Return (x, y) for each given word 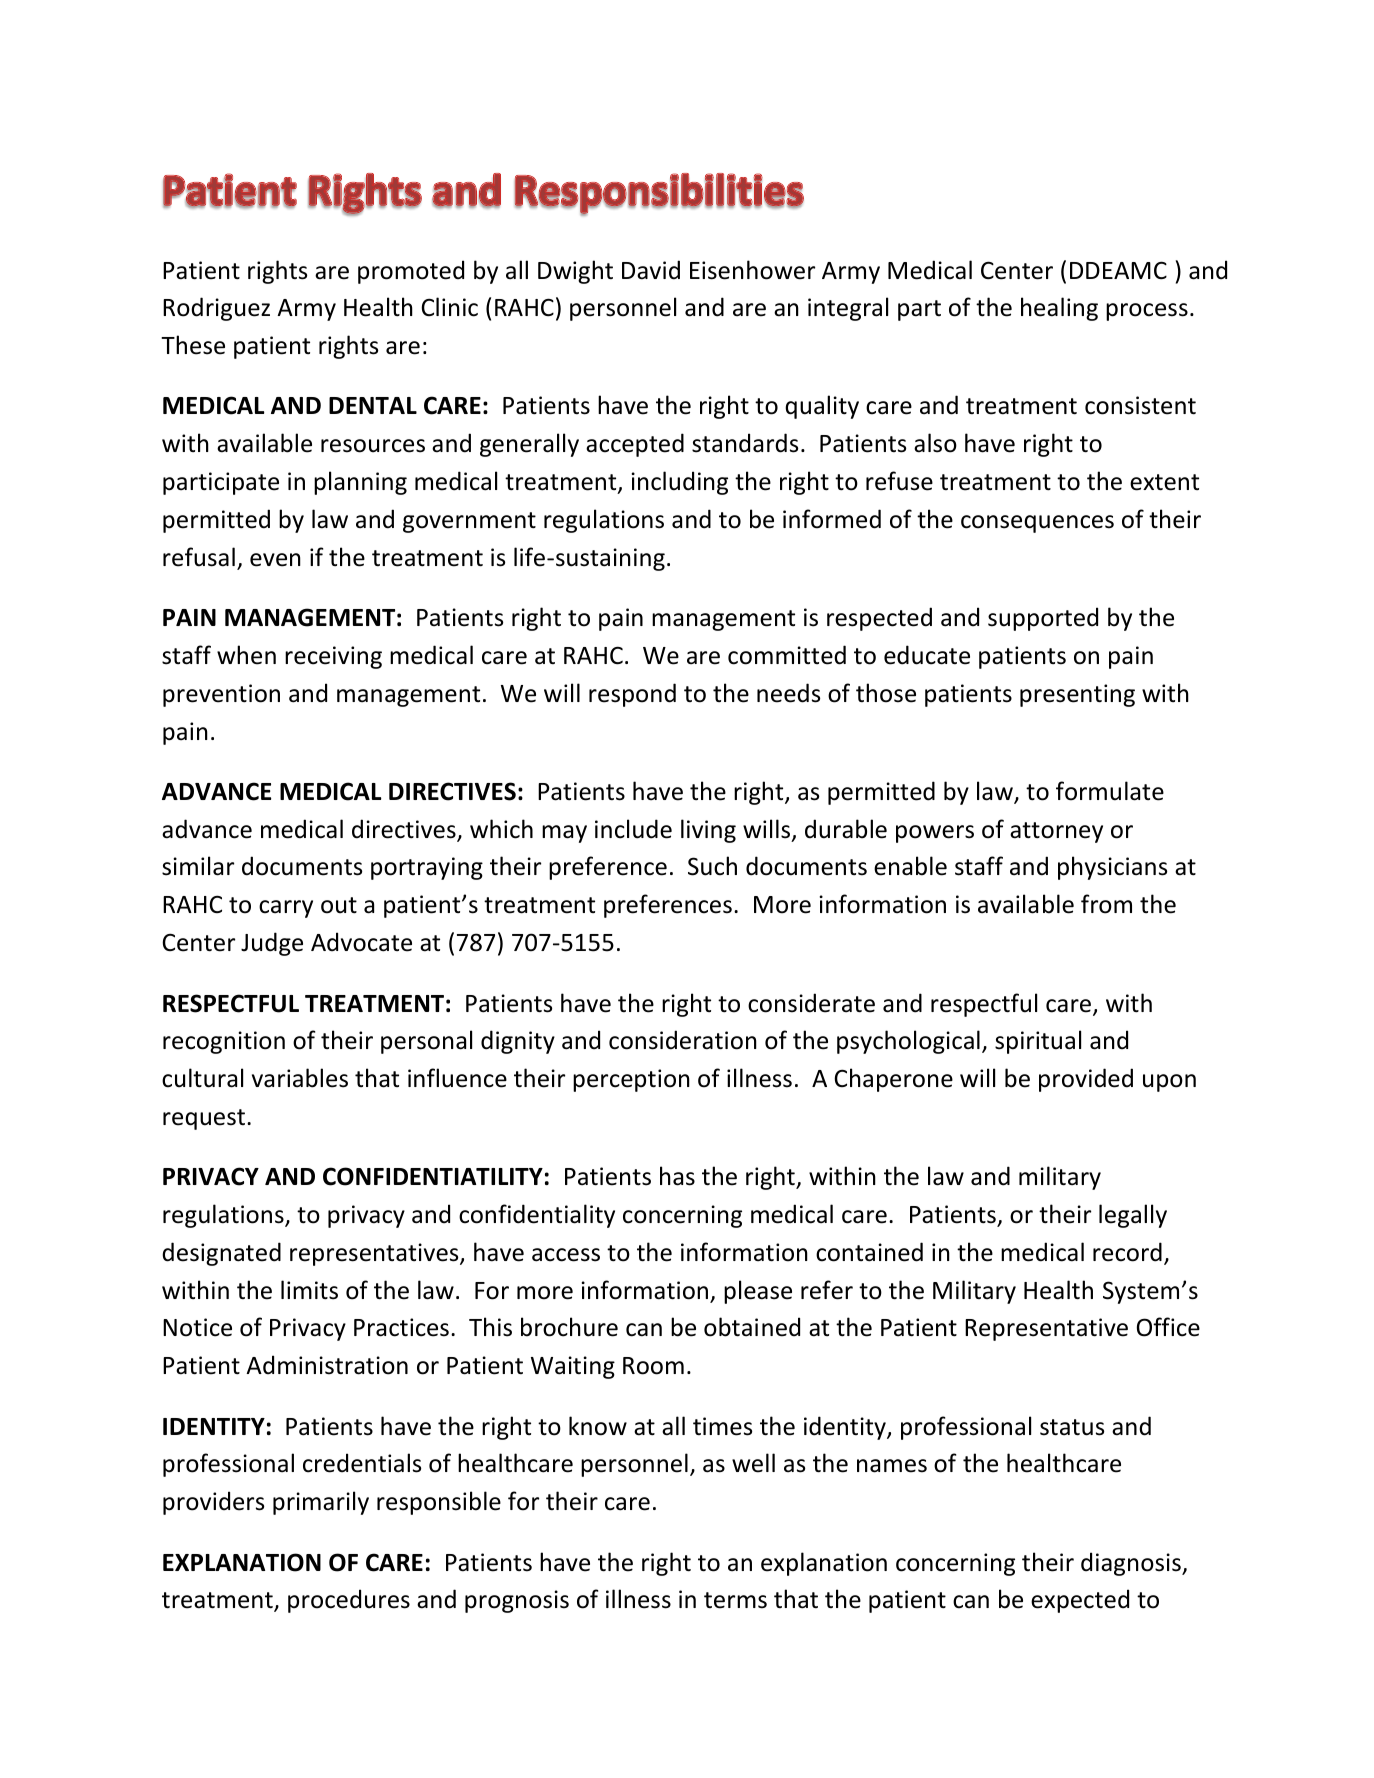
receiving (333, 657)
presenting (1077, 695)
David (651, 270)
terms (735, 1600)
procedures (349, 1601)
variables (300, 1078)
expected (1080, 1601)
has (677, 1176)
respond (632, 695)
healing (1059, 309)
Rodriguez (216, 309)
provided (1086, 1080)
